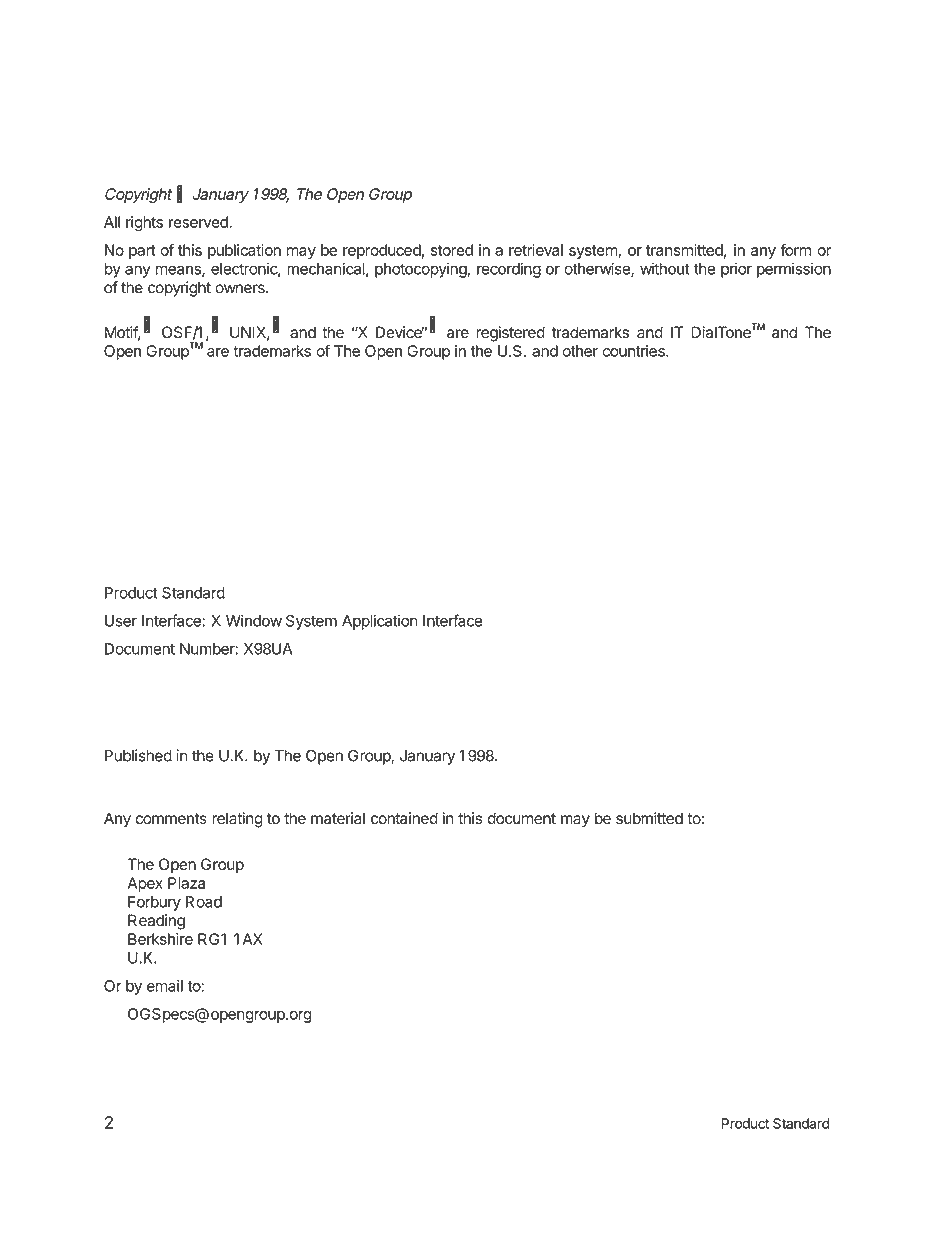  Describe the element at coordinates (452, 250) in the document. I see `stored` at that location.
